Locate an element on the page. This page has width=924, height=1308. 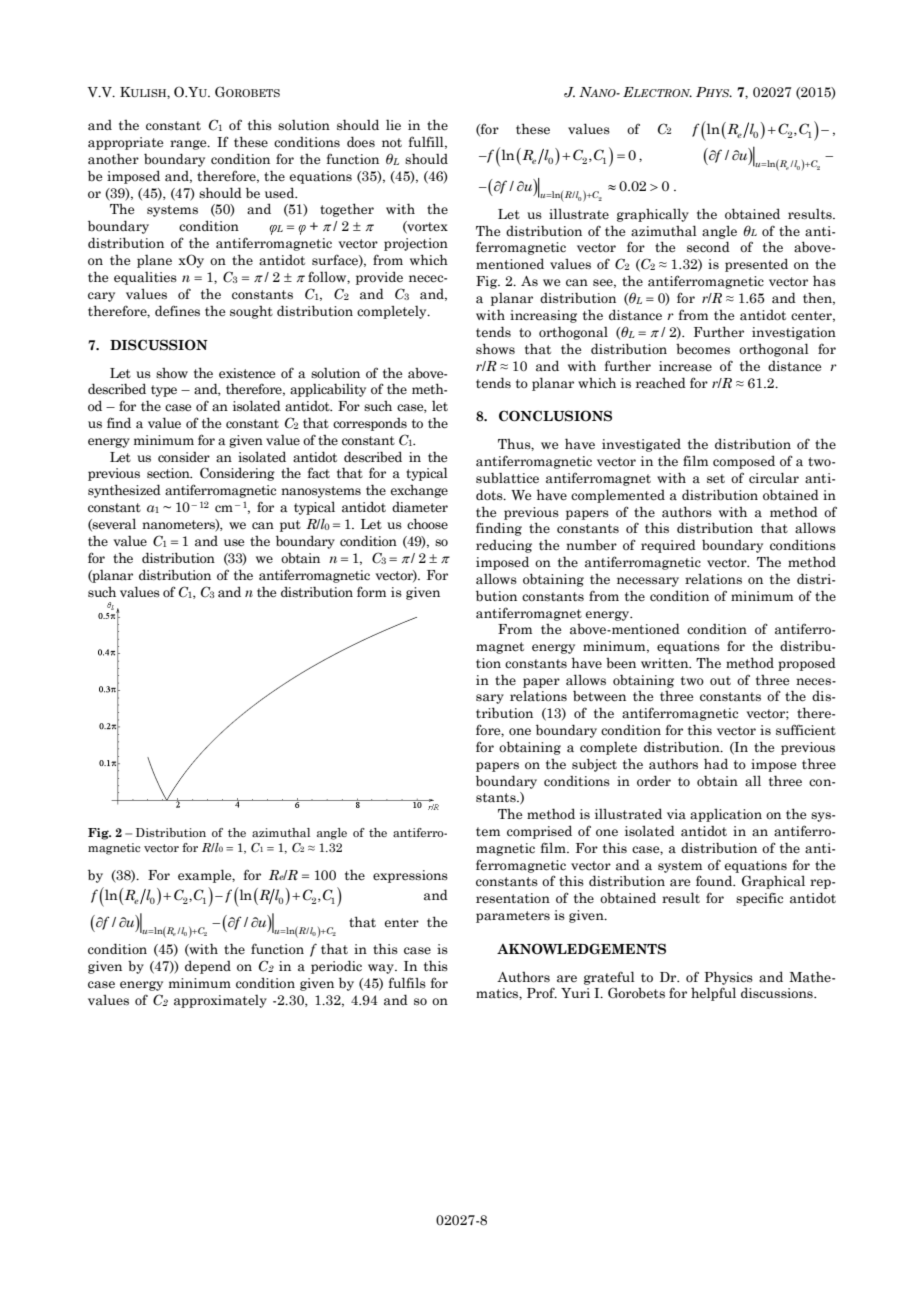
range is located at coordinates (189, 145).
